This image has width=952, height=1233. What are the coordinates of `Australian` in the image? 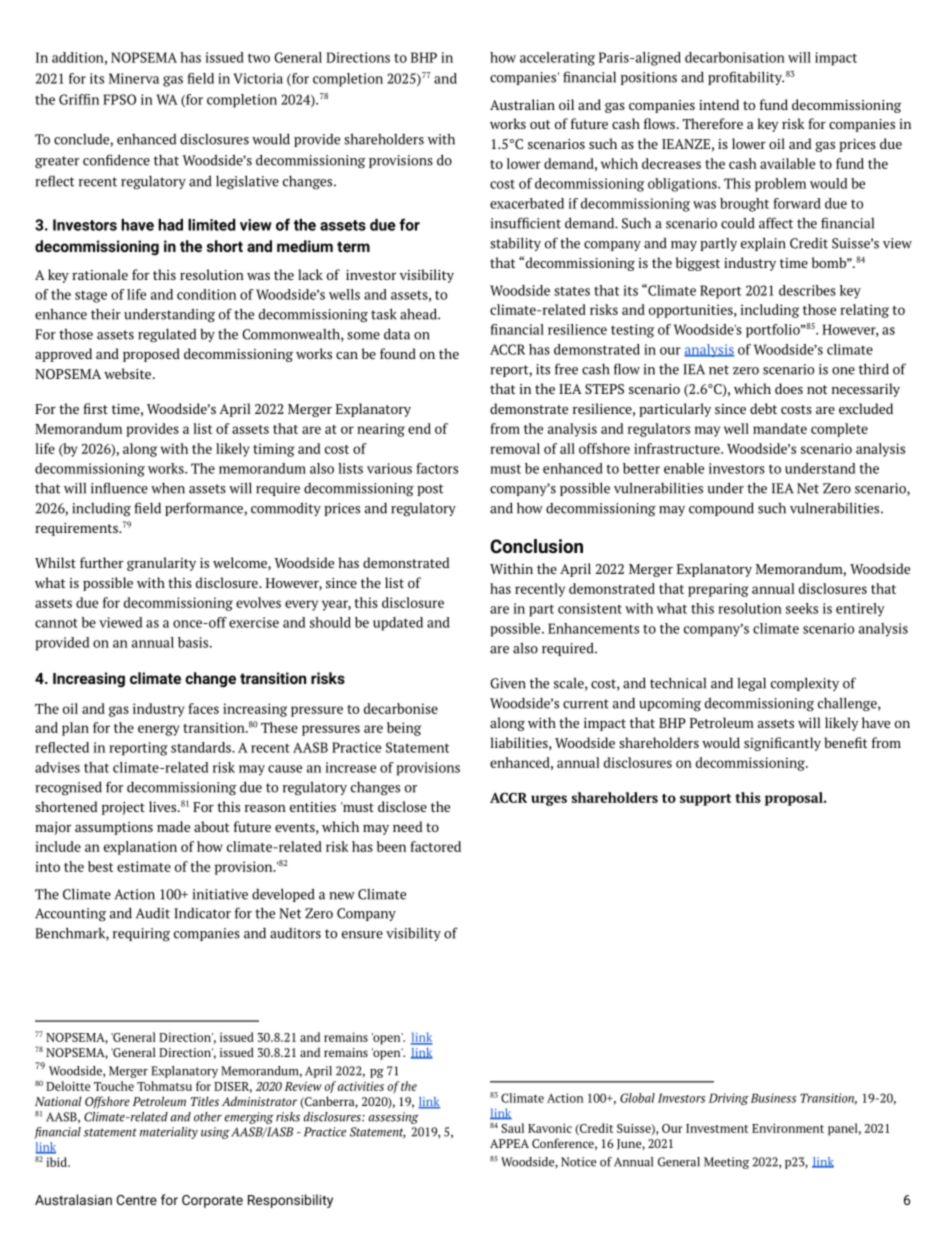 It's located at (522, 104).
